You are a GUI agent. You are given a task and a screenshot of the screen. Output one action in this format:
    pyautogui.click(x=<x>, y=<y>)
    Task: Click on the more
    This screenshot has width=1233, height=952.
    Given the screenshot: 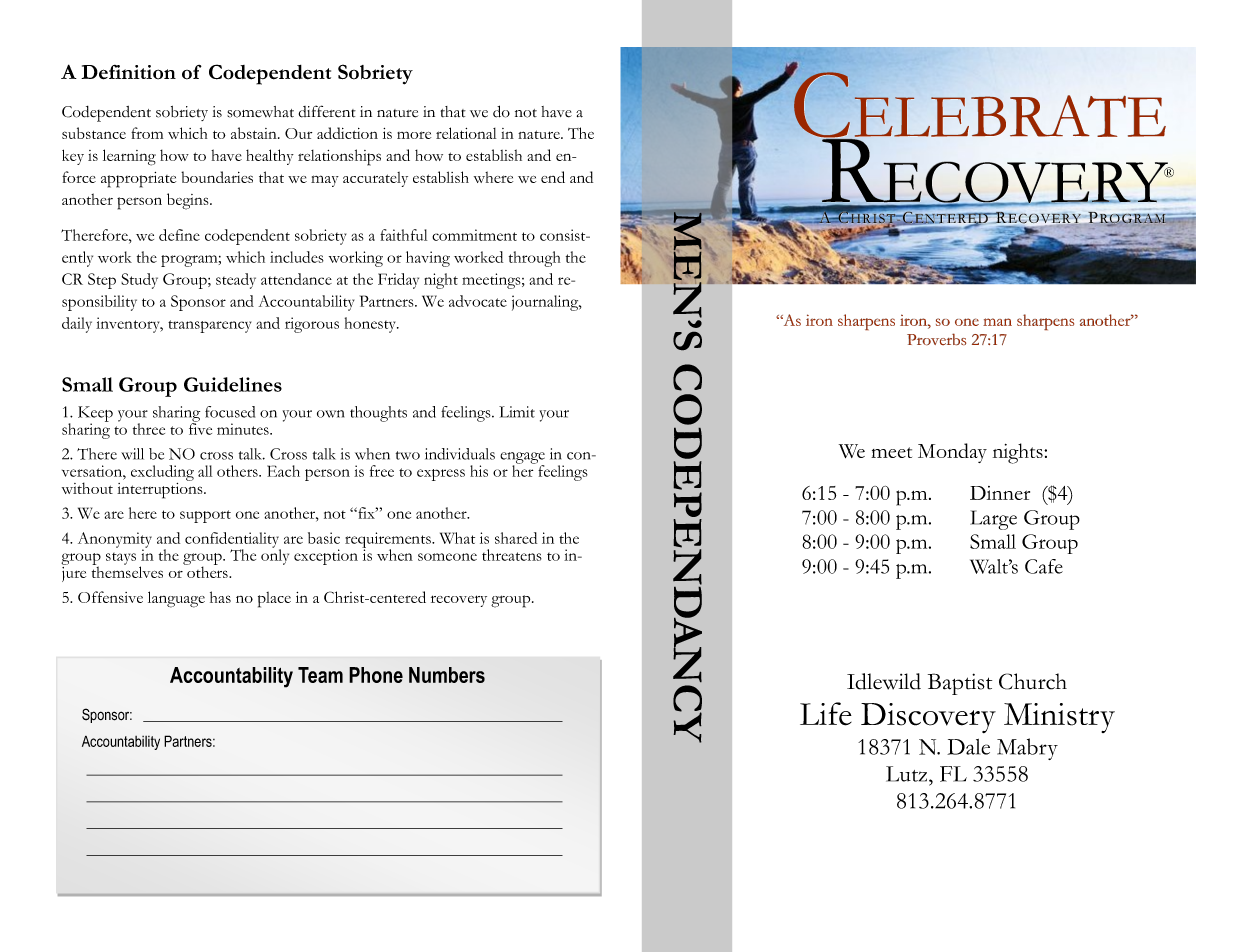 What is the action you would take?
    pyautogui.click(x=414, y=135)
